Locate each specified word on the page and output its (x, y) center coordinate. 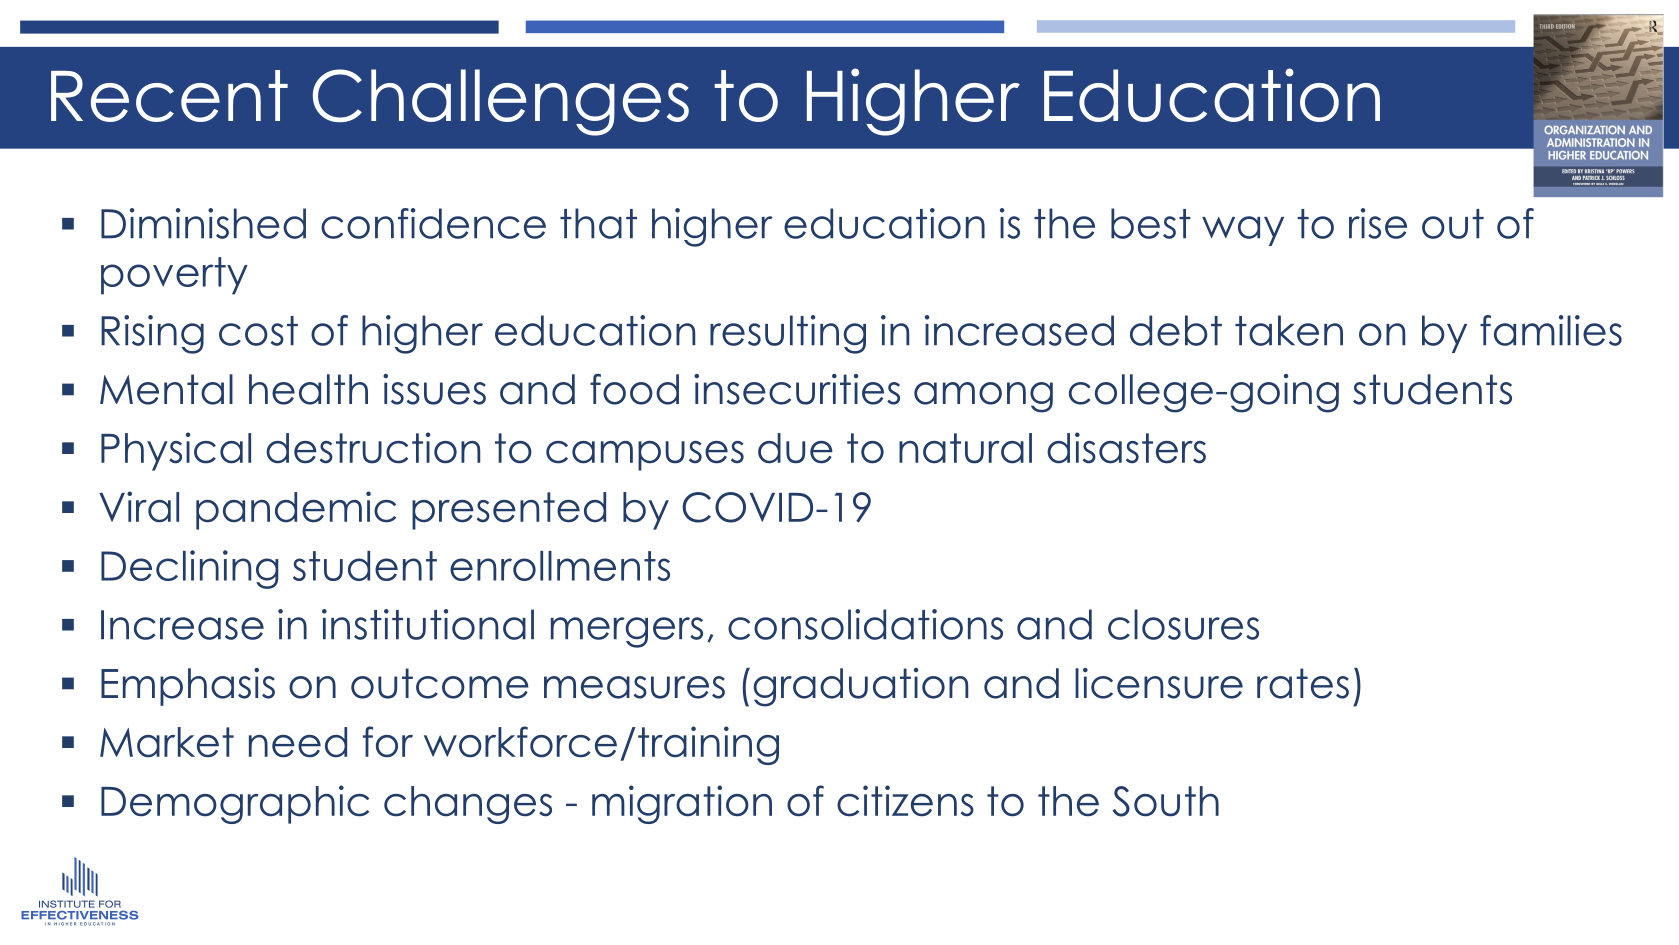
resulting (788, 334)
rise (1378, 223)
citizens (905, 801)
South (1166, 801)
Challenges (501, 102)
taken (1289, 330)
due (795, 448)
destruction (373, 448)
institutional (428, 624)
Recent (169, 96)
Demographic (235, 804)
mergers (627, 632)
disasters (1126, 448)
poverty (174, 276)
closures (1183, 624)
